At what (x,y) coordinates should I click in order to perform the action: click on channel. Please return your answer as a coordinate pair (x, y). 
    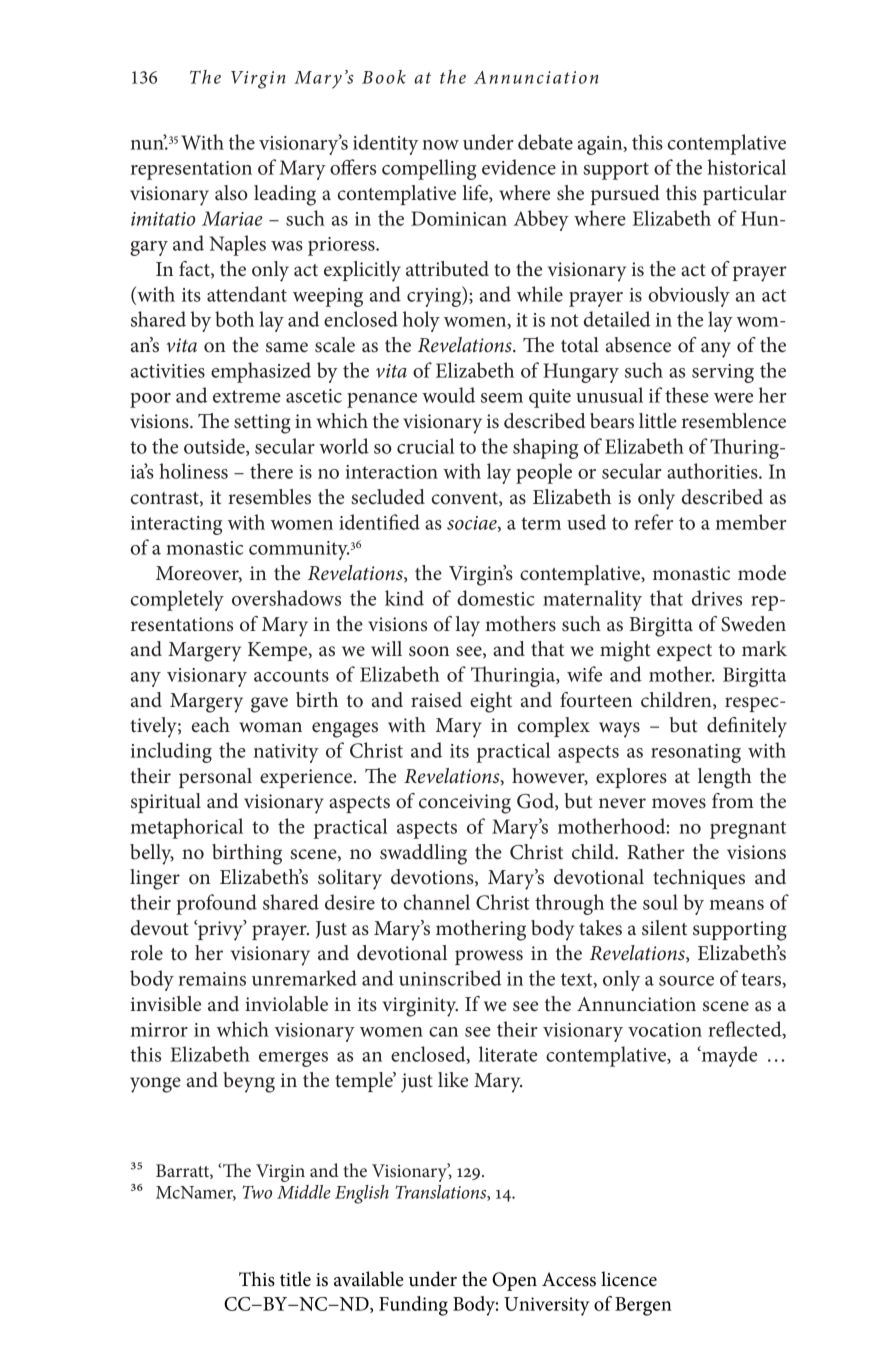
    Looking at the image, I should click on (437, 902).
